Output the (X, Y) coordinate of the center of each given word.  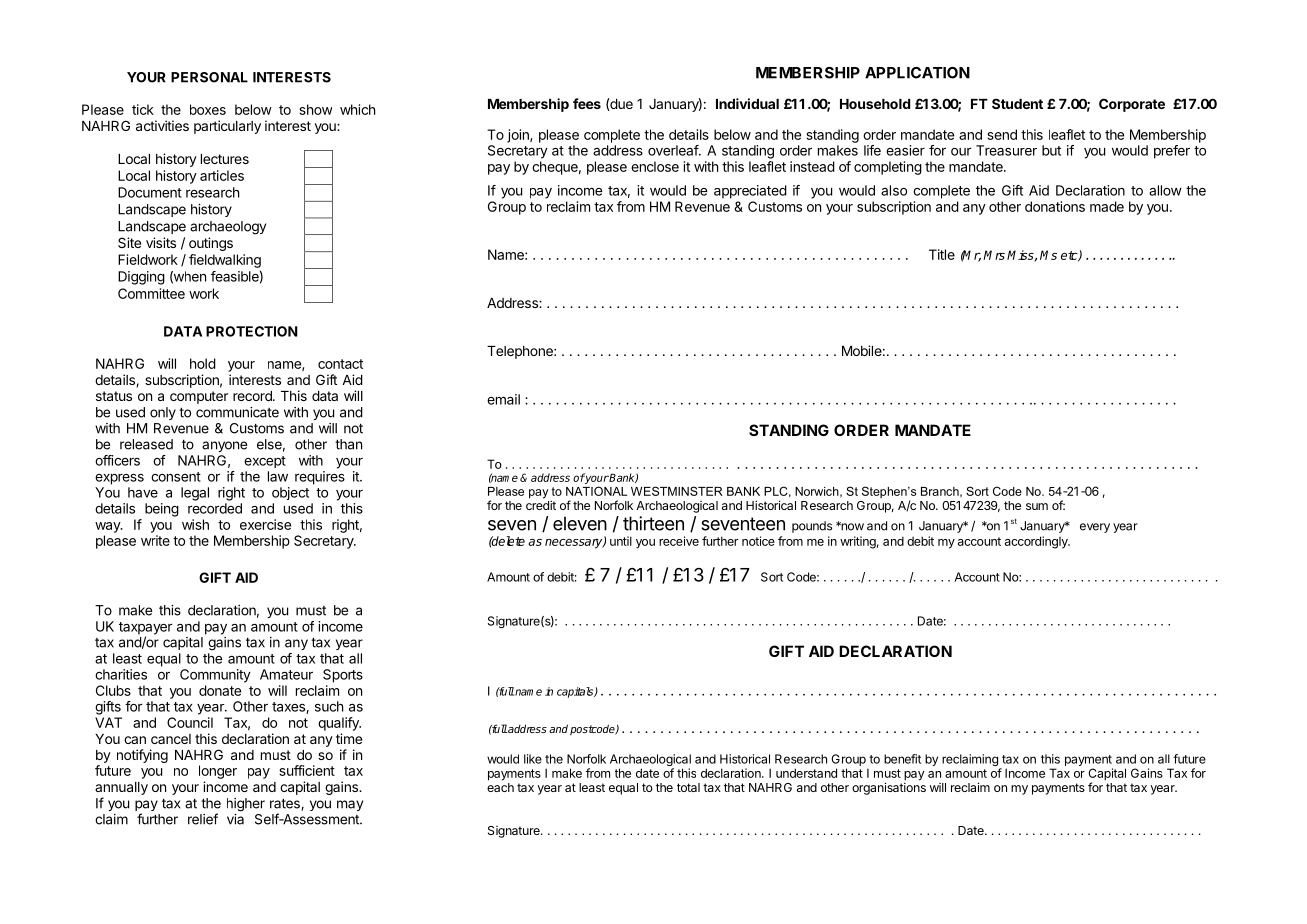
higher (246, 805)
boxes (208, 109)
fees (587, 103)
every (1095, 528)
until (621, 541)
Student (1017, 103)
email (503, 399)
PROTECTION (252, 331)
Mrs (994, 255)
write (155, 540)
